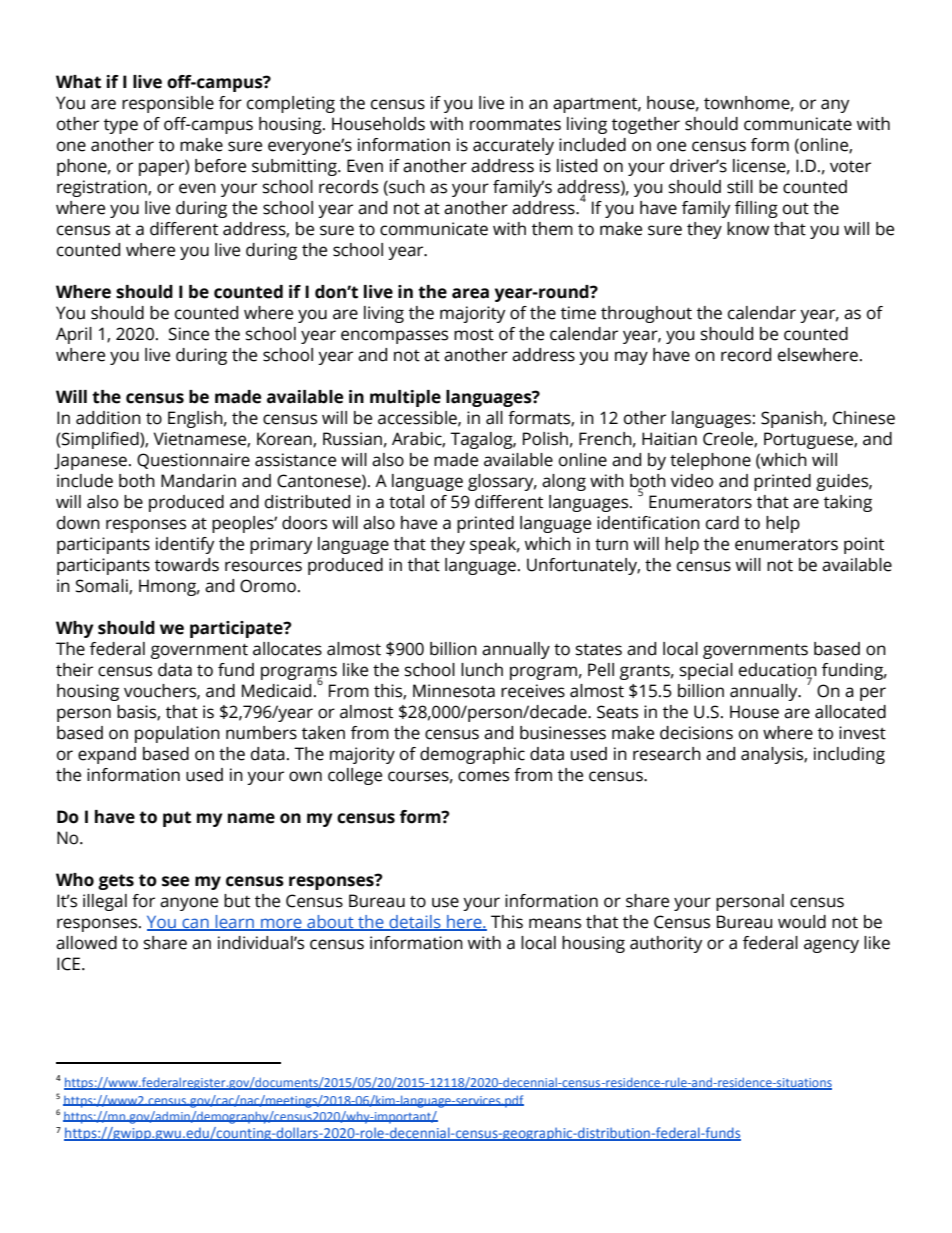  I want to click on details, so click(415, 923).
